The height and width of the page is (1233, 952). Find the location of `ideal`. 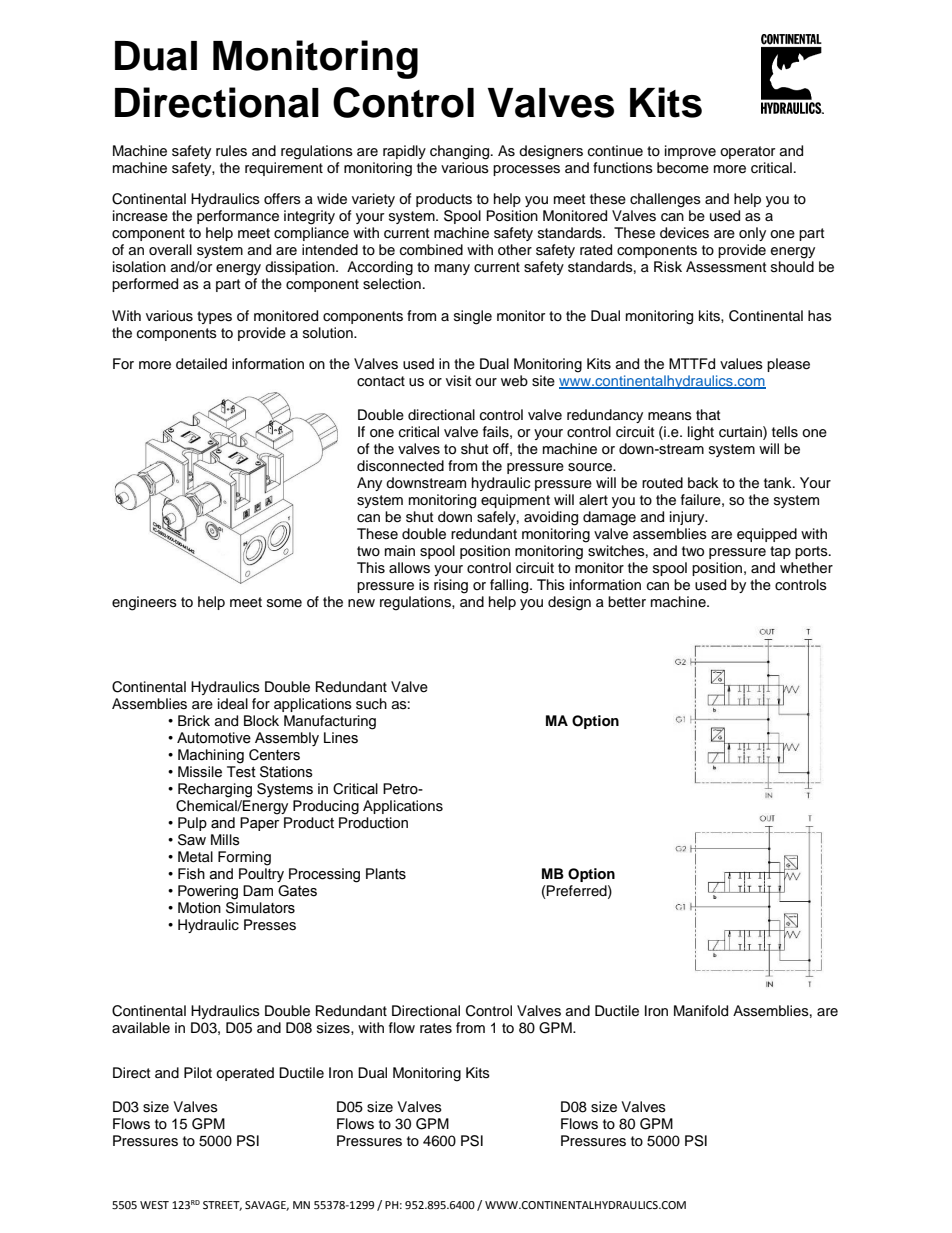

ideal is located at coordinates (233, 704).
